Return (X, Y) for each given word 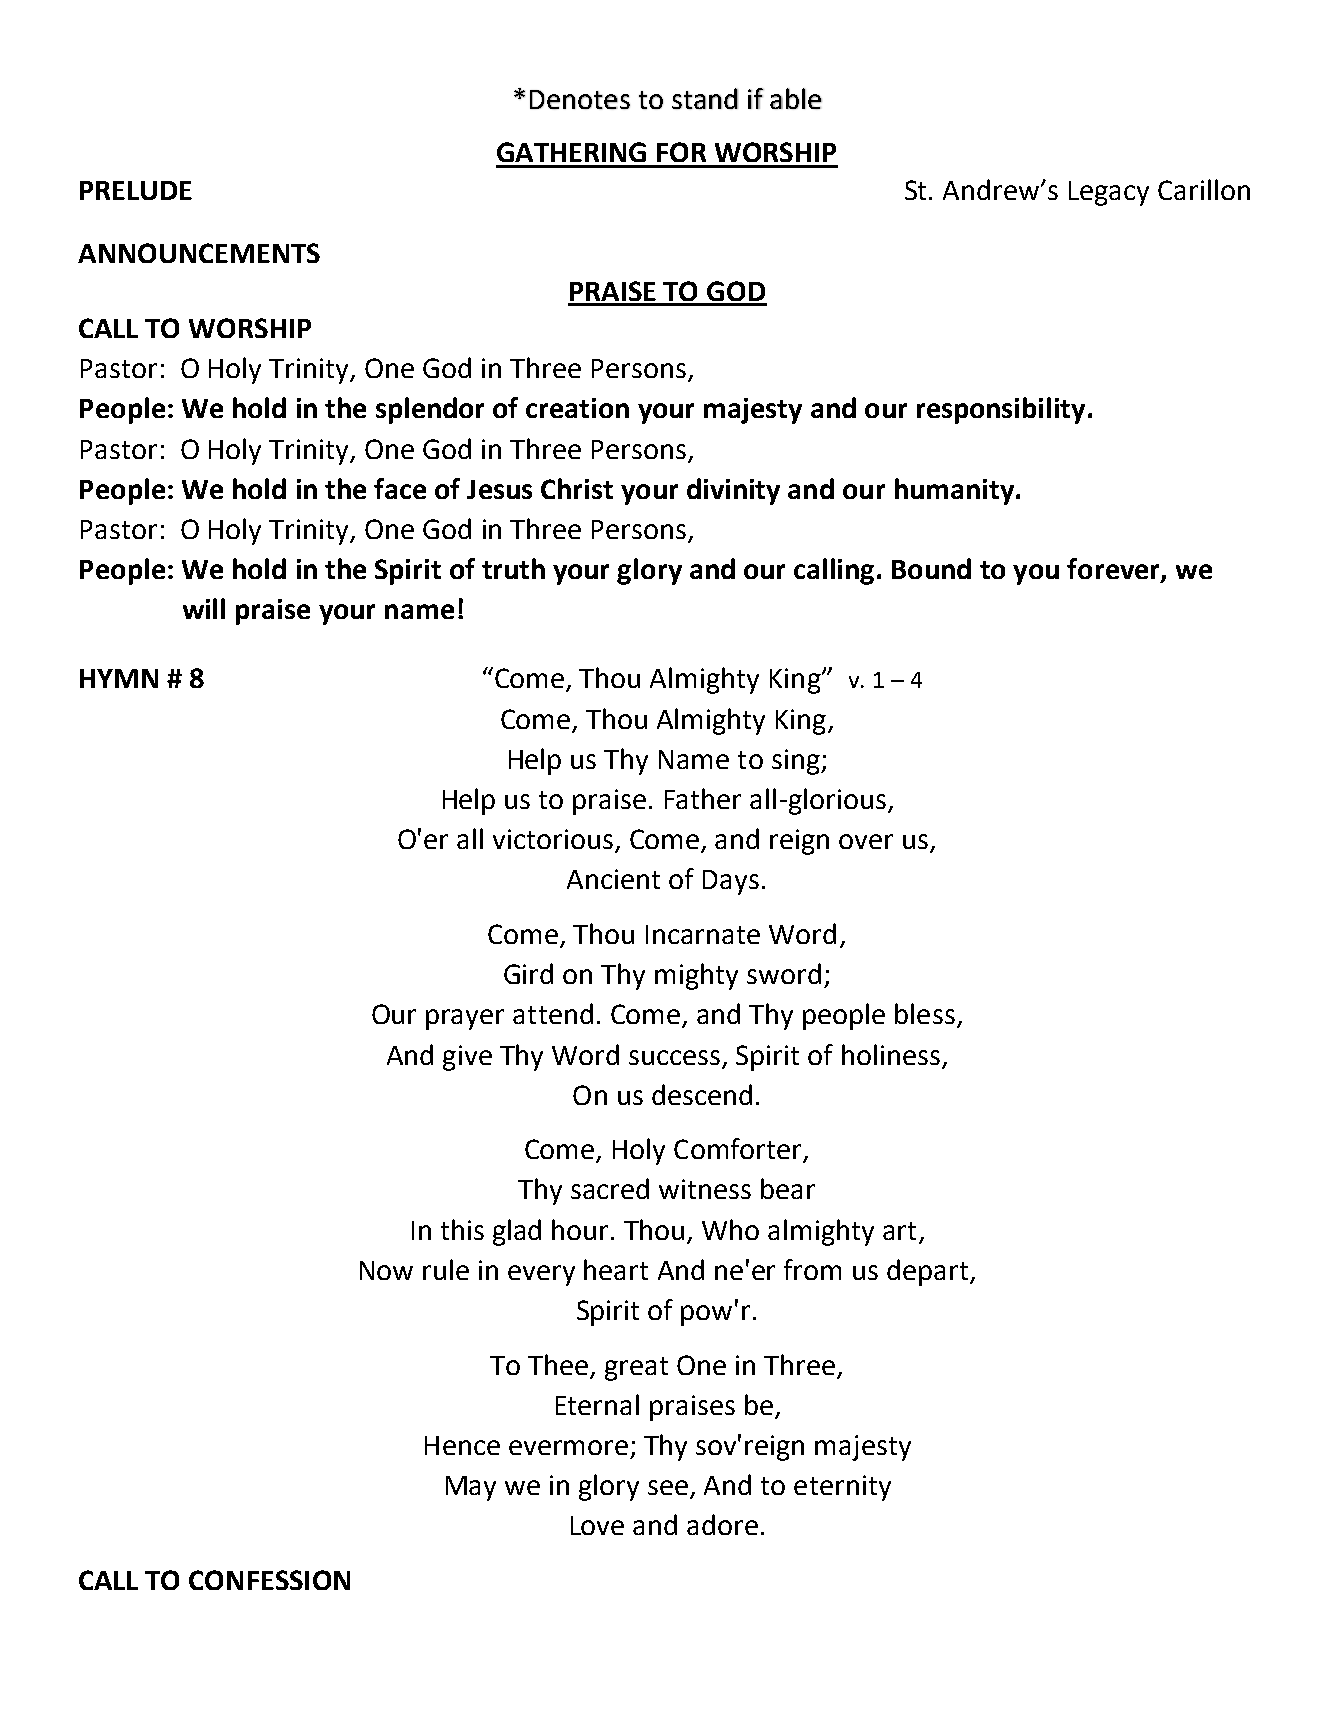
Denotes (580, 99)
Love (597, 1525)
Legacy (1109, 193)
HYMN (119, 678)
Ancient (613, 879)
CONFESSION (269, 1580)
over (866, 841)
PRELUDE (136, 190)
